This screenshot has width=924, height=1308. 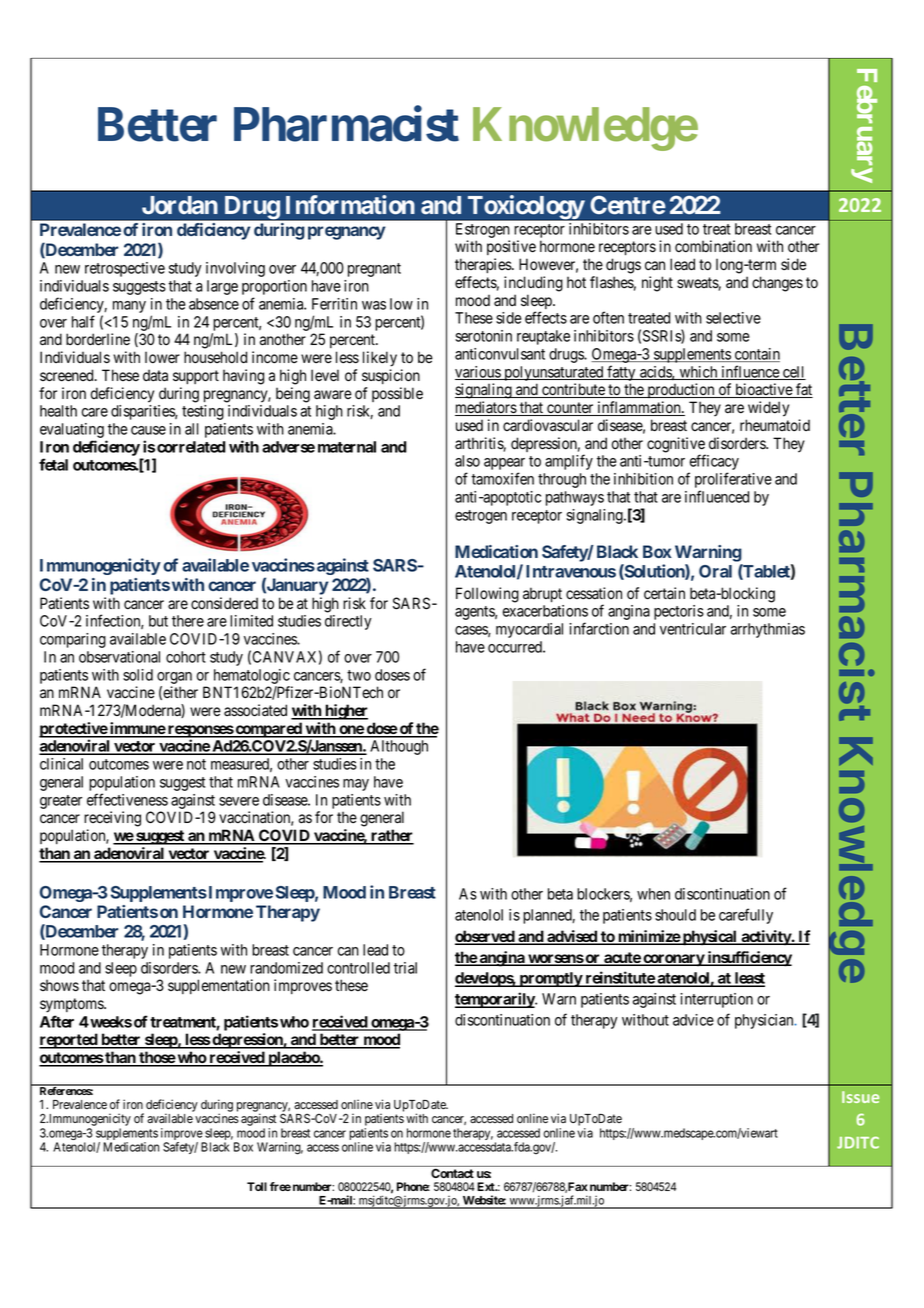 I want to click on combination, so click(x=713, y=246).
